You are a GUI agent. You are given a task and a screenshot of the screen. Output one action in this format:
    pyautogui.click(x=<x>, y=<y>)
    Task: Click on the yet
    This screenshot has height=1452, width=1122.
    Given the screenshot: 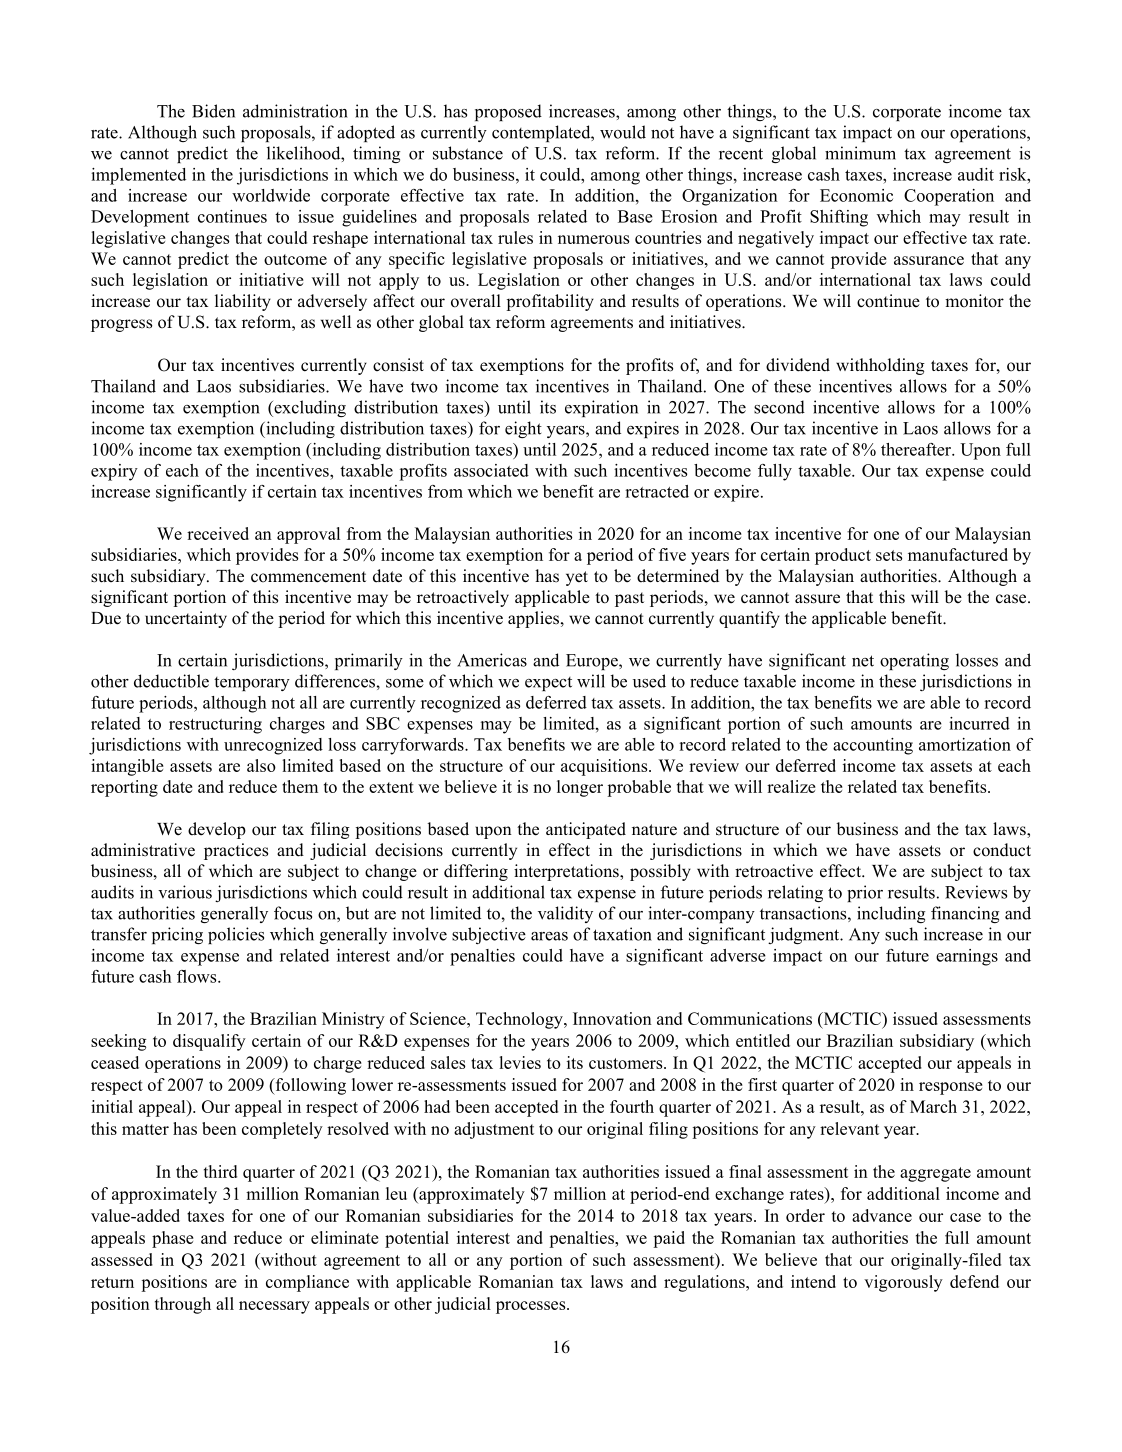 What is the action you would take?
    pyautogui.click(x=577, y=578)
